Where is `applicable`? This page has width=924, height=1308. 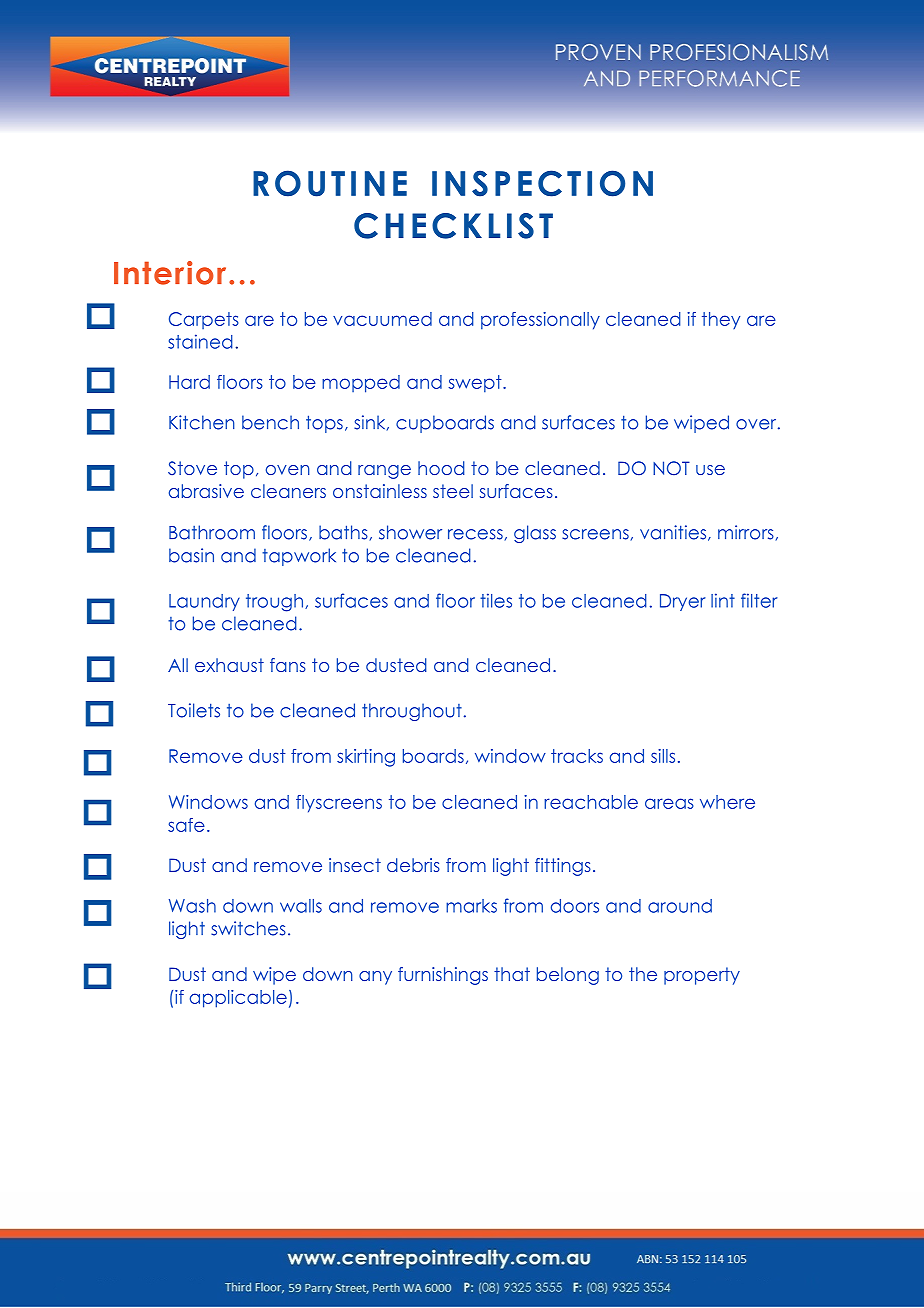
applicable is located at coordinates (238, 999).
